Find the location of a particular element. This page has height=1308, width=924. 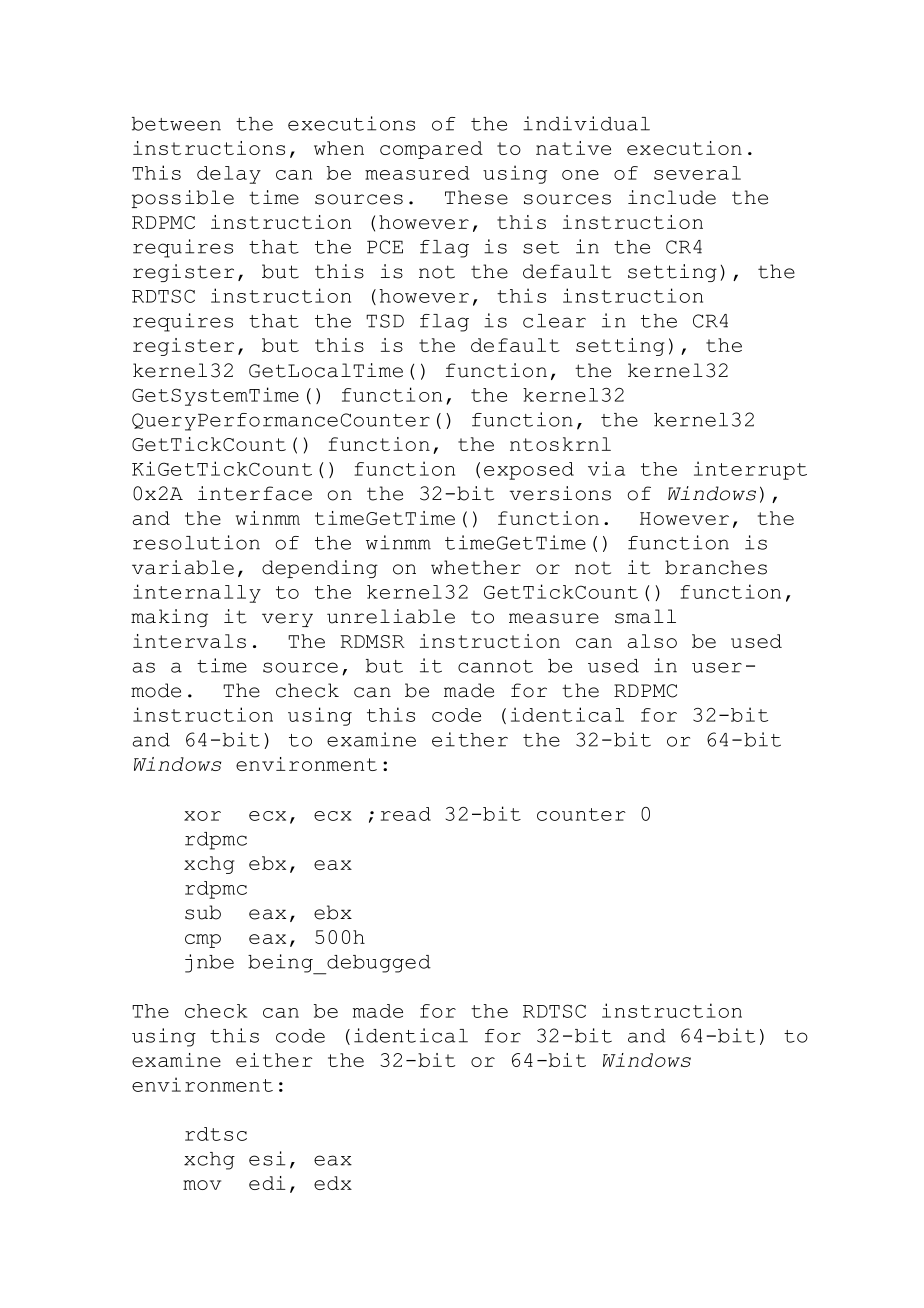

esi is located at coordinates (267, 1158).
